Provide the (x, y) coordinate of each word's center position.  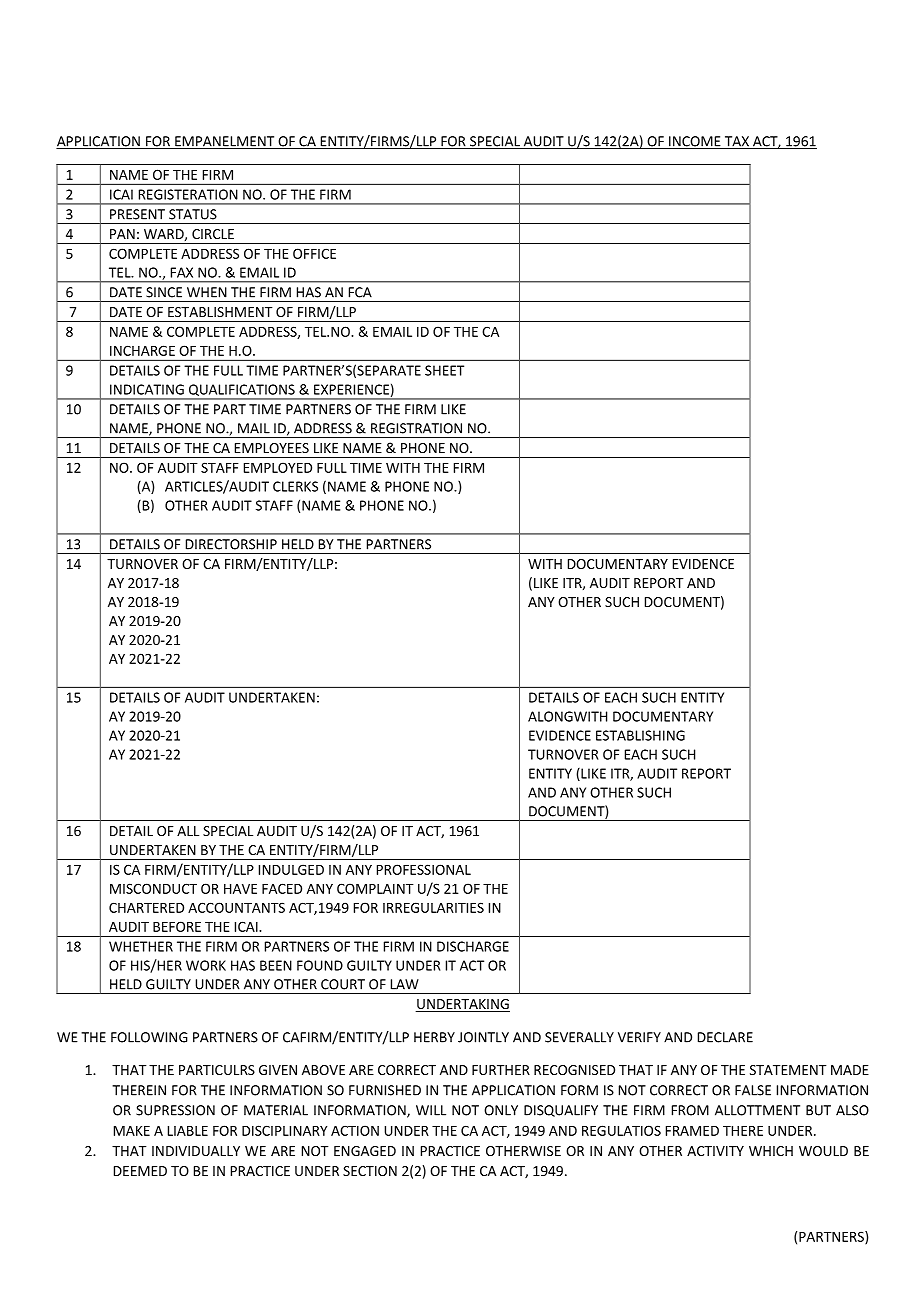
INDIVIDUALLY (196, 1151)
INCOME (695, 142)
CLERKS (295, 486)
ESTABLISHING (640, 735)
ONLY (501, 1110)
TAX (736, 142)
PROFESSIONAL (424, 869)
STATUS (193, 214)
